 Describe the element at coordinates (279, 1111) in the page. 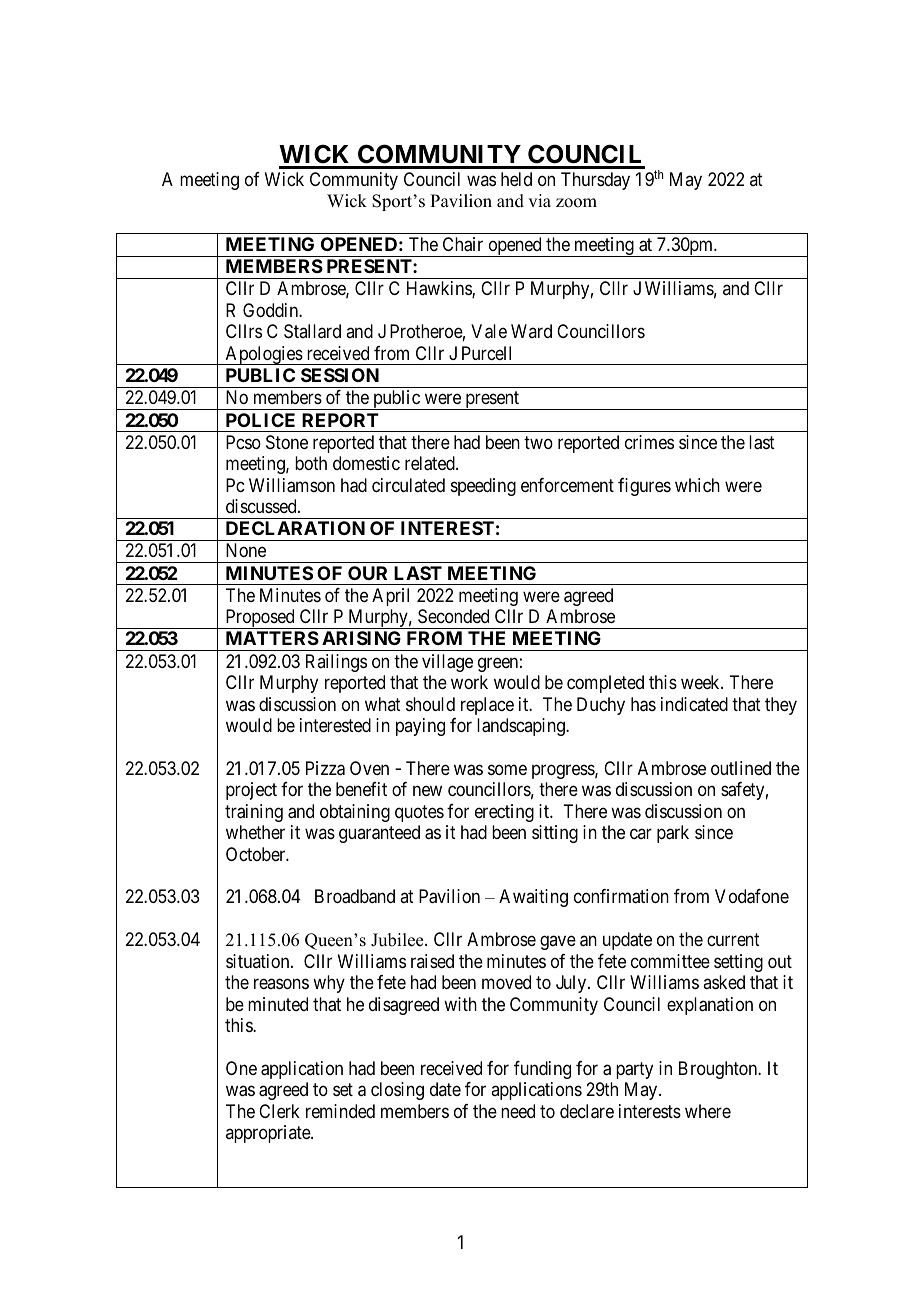

I see `Clerk` at that location.
